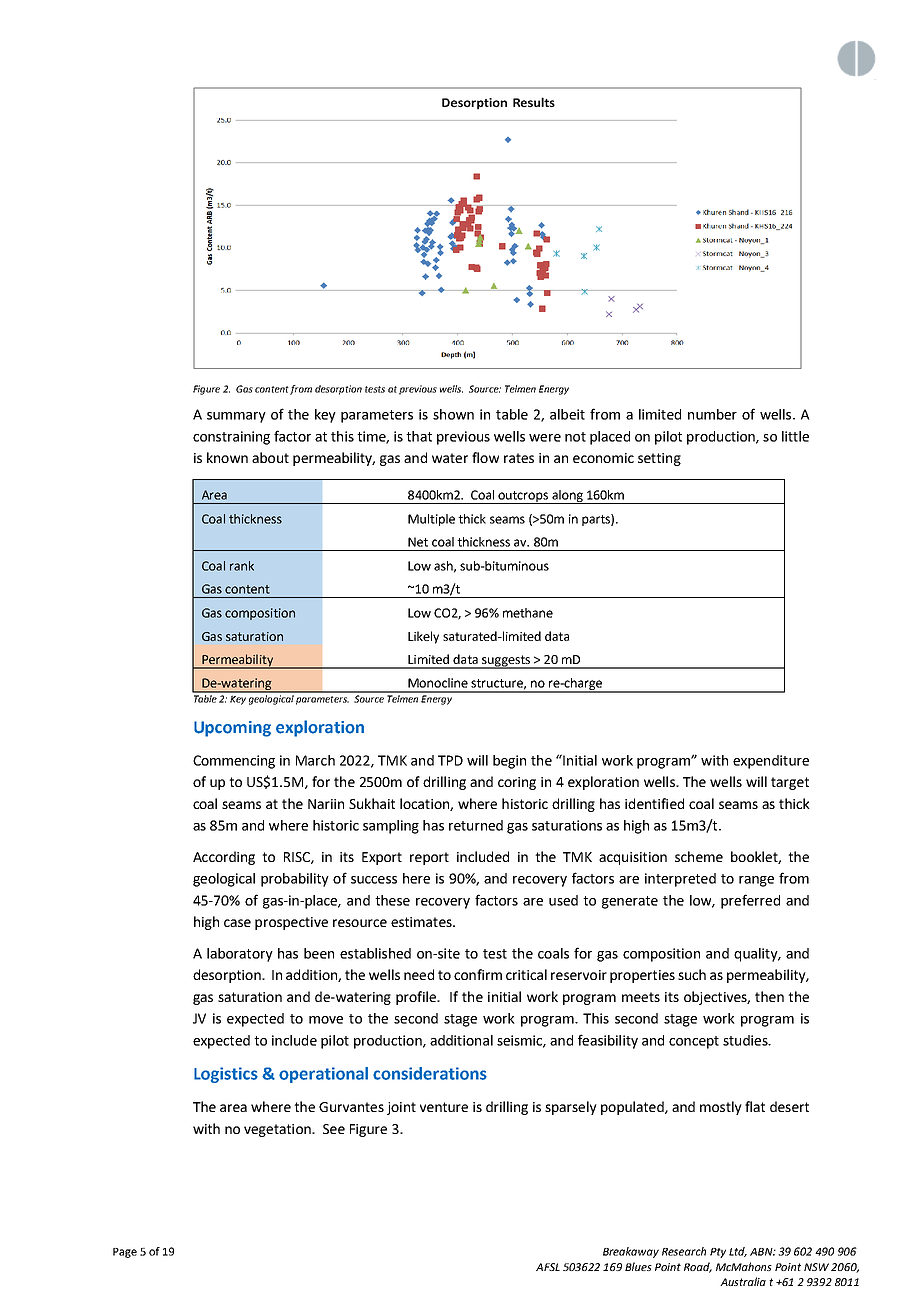 Image resolution: width=924 pixels, height=1308 pixels. I want to click on returned, so click(476, 825).
